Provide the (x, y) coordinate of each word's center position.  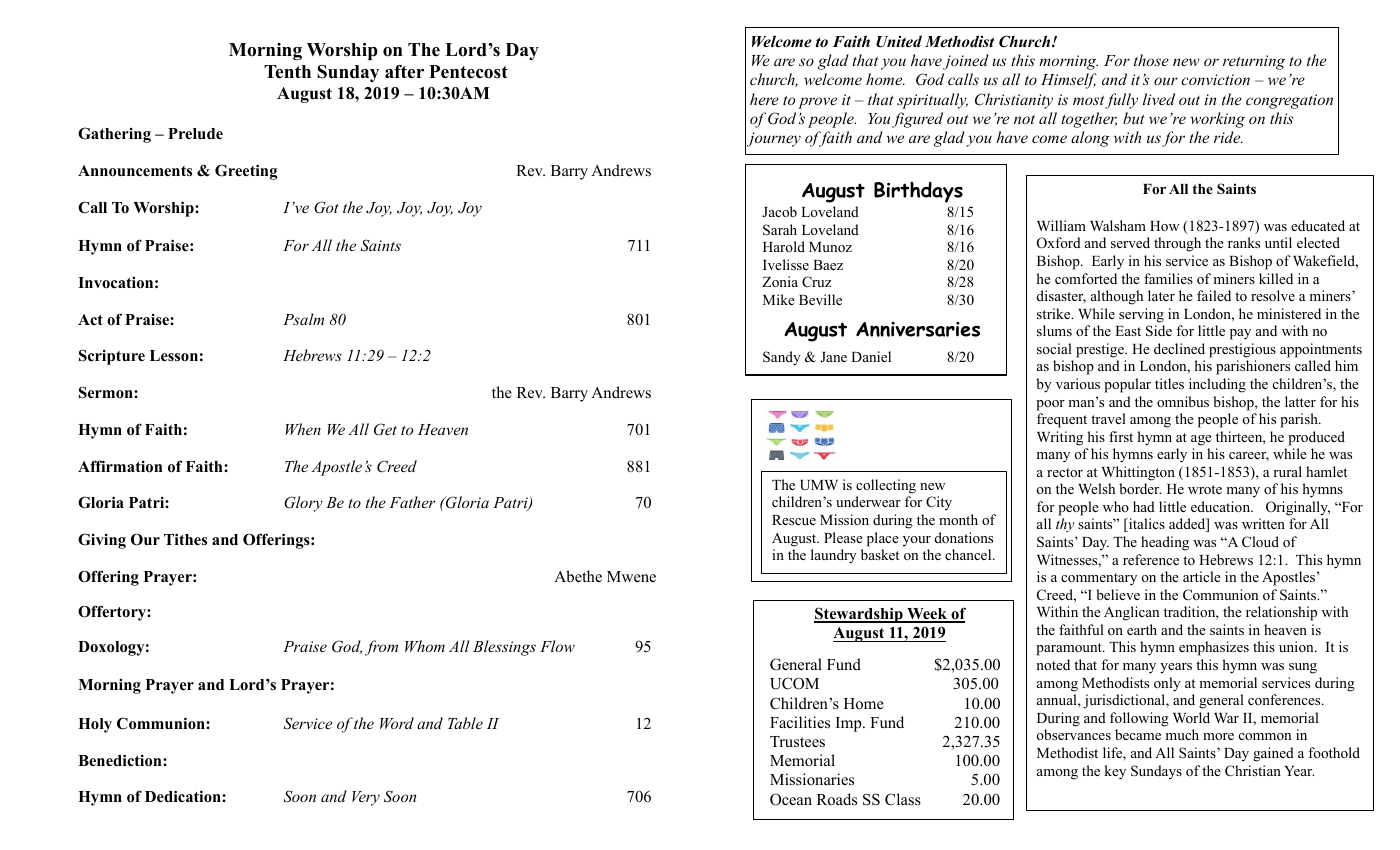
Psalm (303, 319)
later (1161, 295)
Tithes (185, 539)
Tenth (287, 72)
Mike (779, 299)
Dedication (184, 796)
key (1115, 772)
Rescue (794, 520)
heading (1165, 543)
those (1151, 60)
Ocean (791, 799)
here (764, 99)
